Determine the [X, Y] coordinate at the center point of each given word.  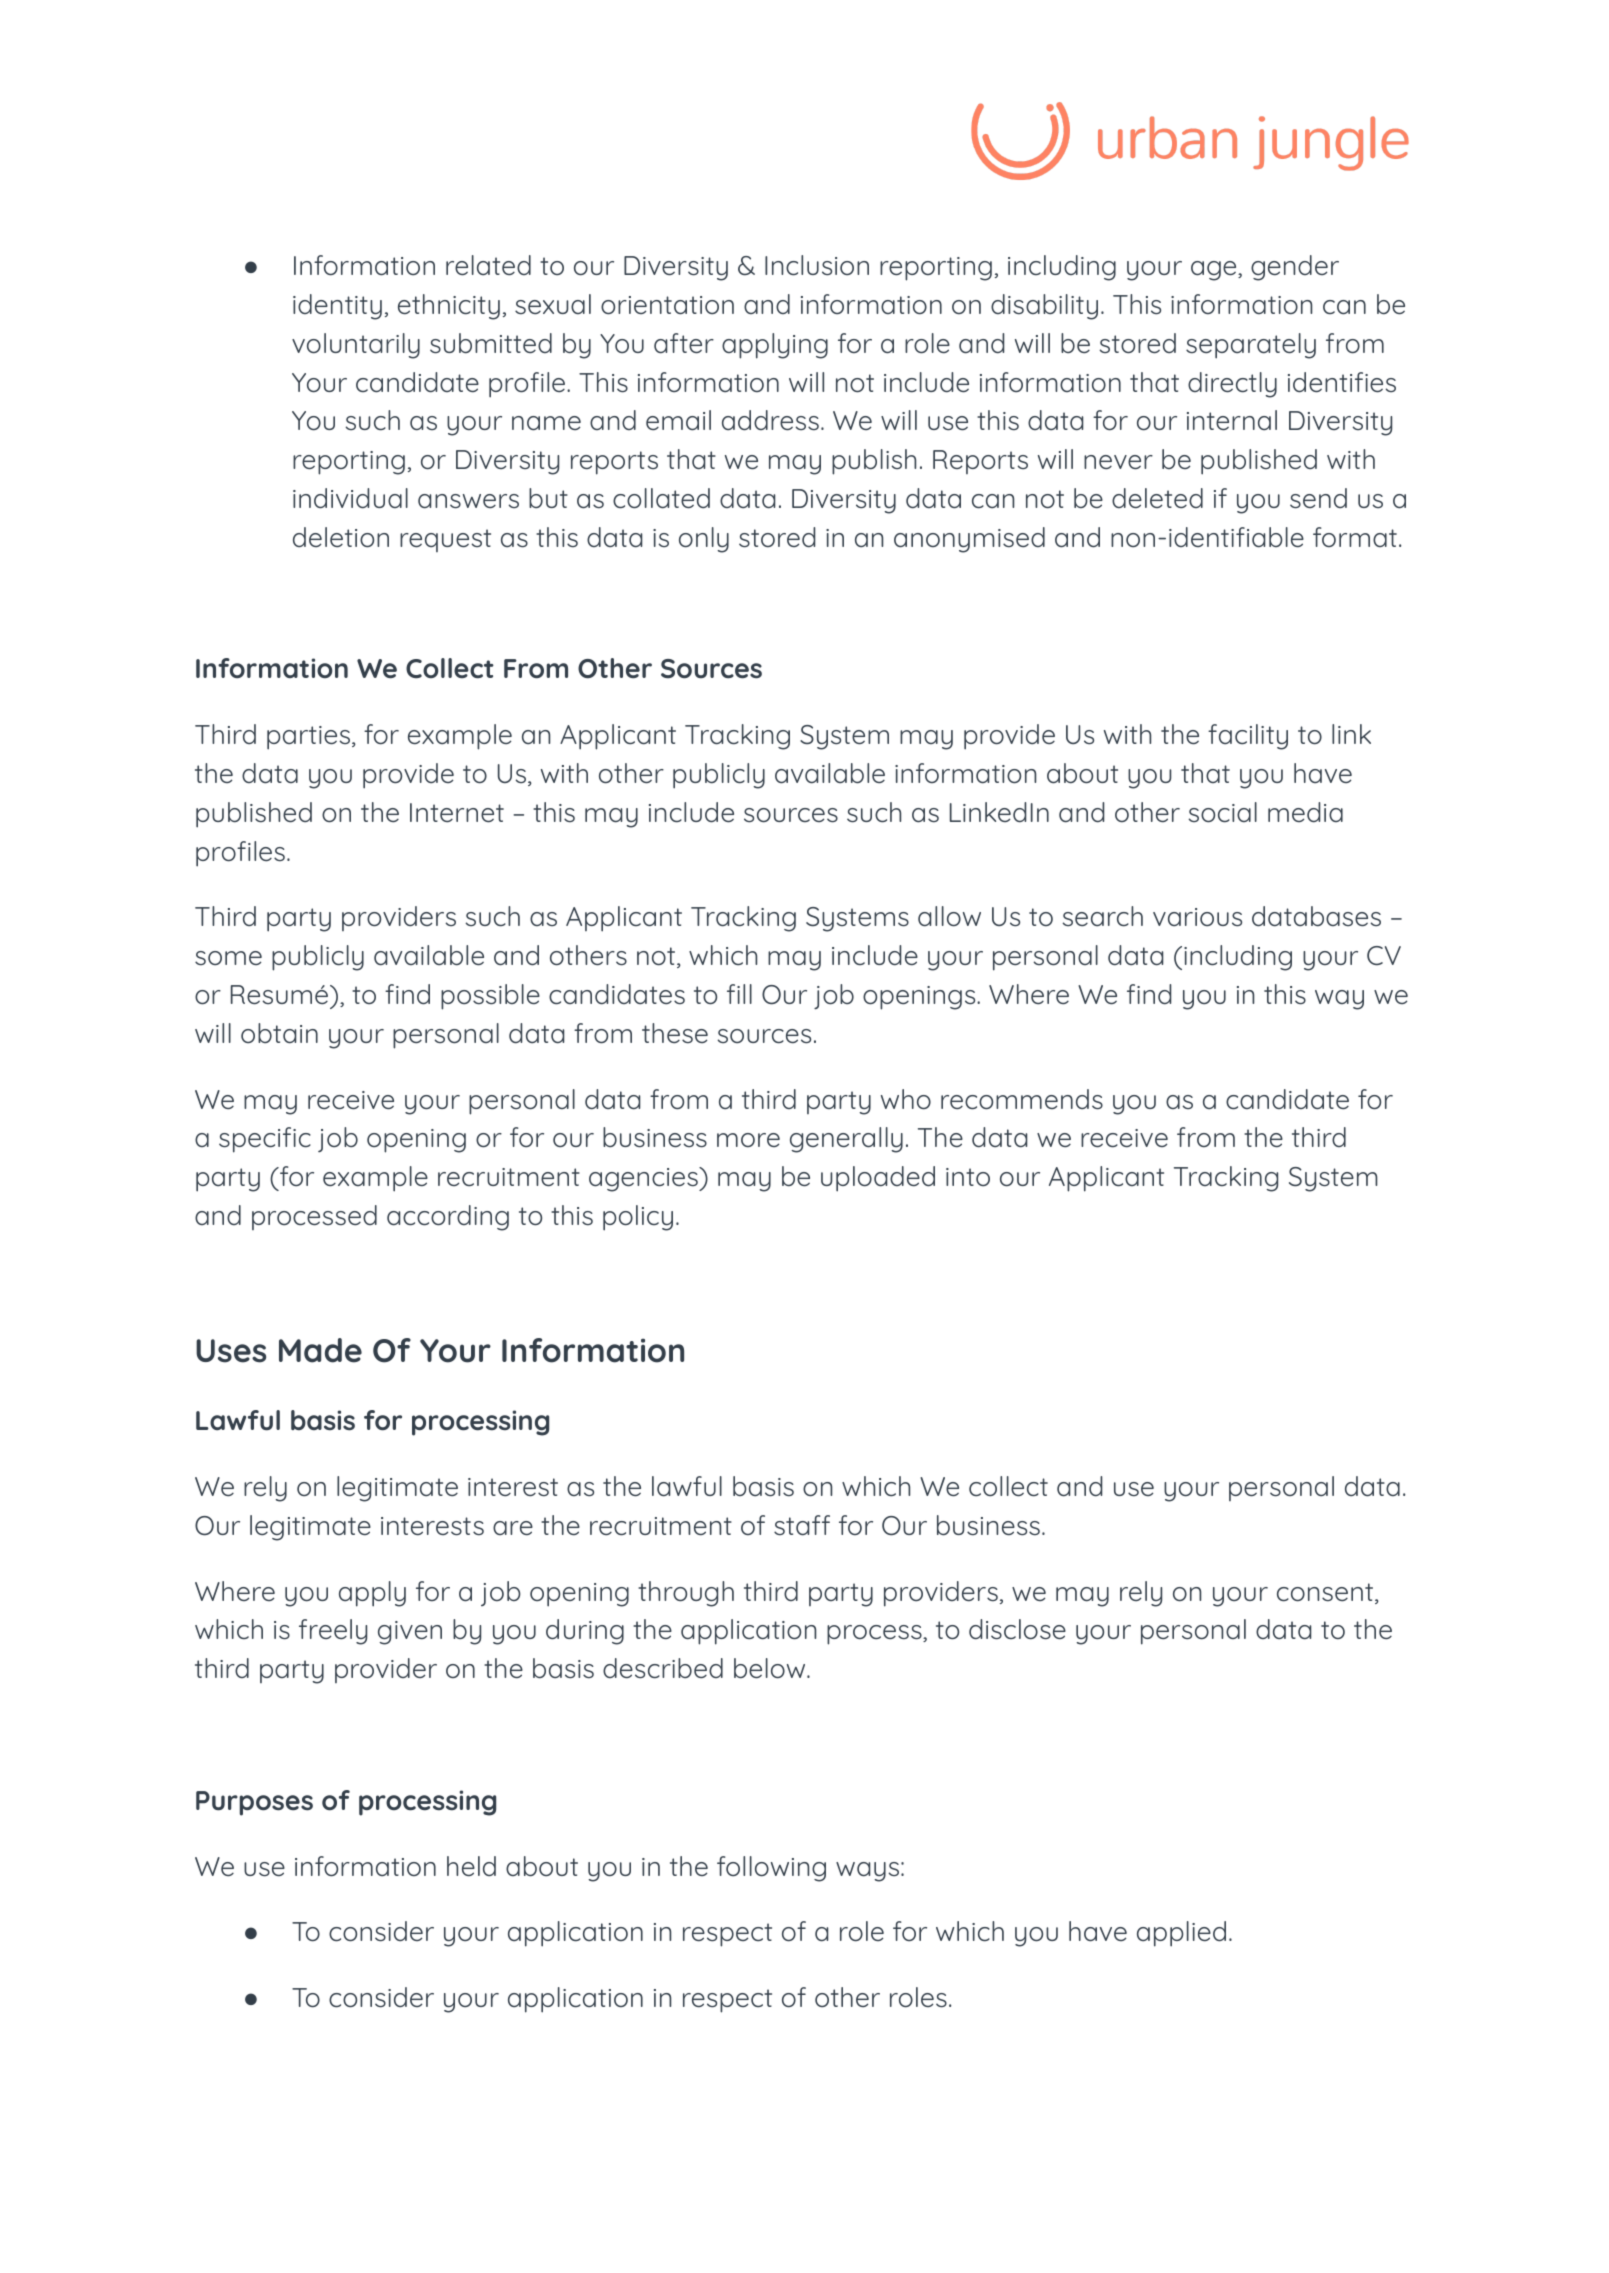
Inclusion [817, 265]
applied [1181, 1934]
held [471, 1866]
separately [1251, 346]
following [771, 1869]
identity [337, 307]
